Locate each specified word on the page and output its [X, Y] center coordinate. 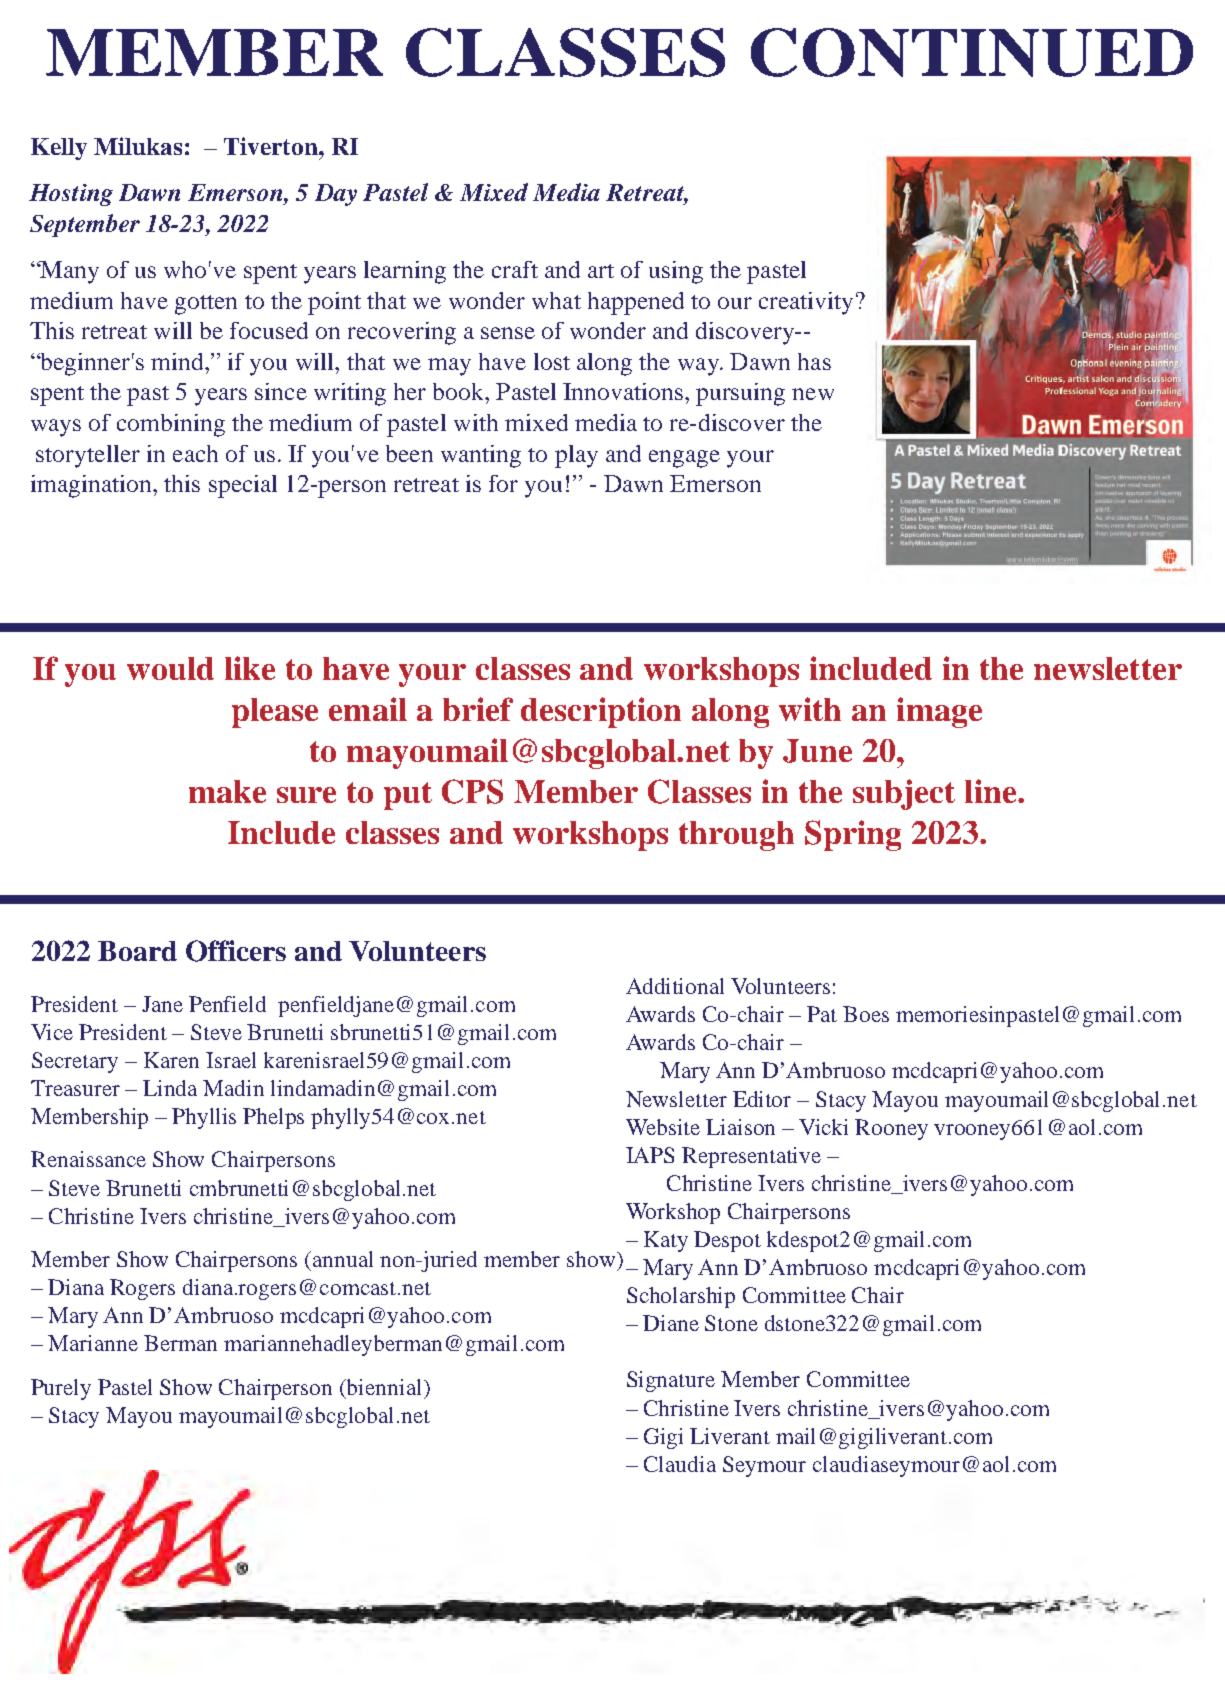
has [814, 361]
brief [478, 709]
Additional [675, 986]
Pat [822, 1014]
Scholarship [681, 1297]
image [939, 712]
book [459, 391]
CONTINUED [972, 52]
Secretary [75, 1062]
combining [171, 425]
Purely [61, 1389]
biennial [385, 1387]
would [170, 668]
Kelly [59, 149]
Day [336, 195]
